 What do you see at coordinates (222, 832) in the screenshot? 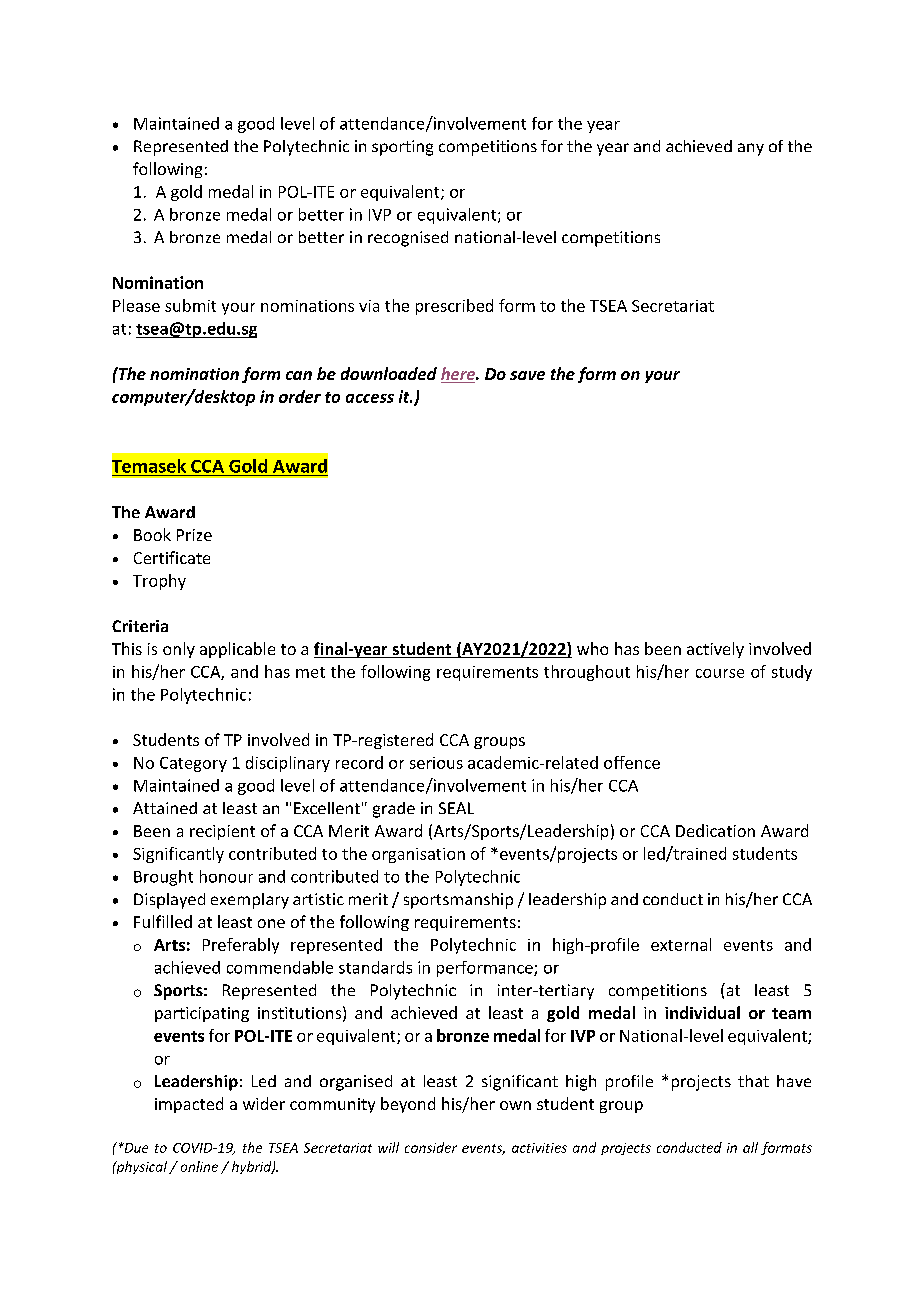
I see `recipient` at bounding box center [222, 832].
